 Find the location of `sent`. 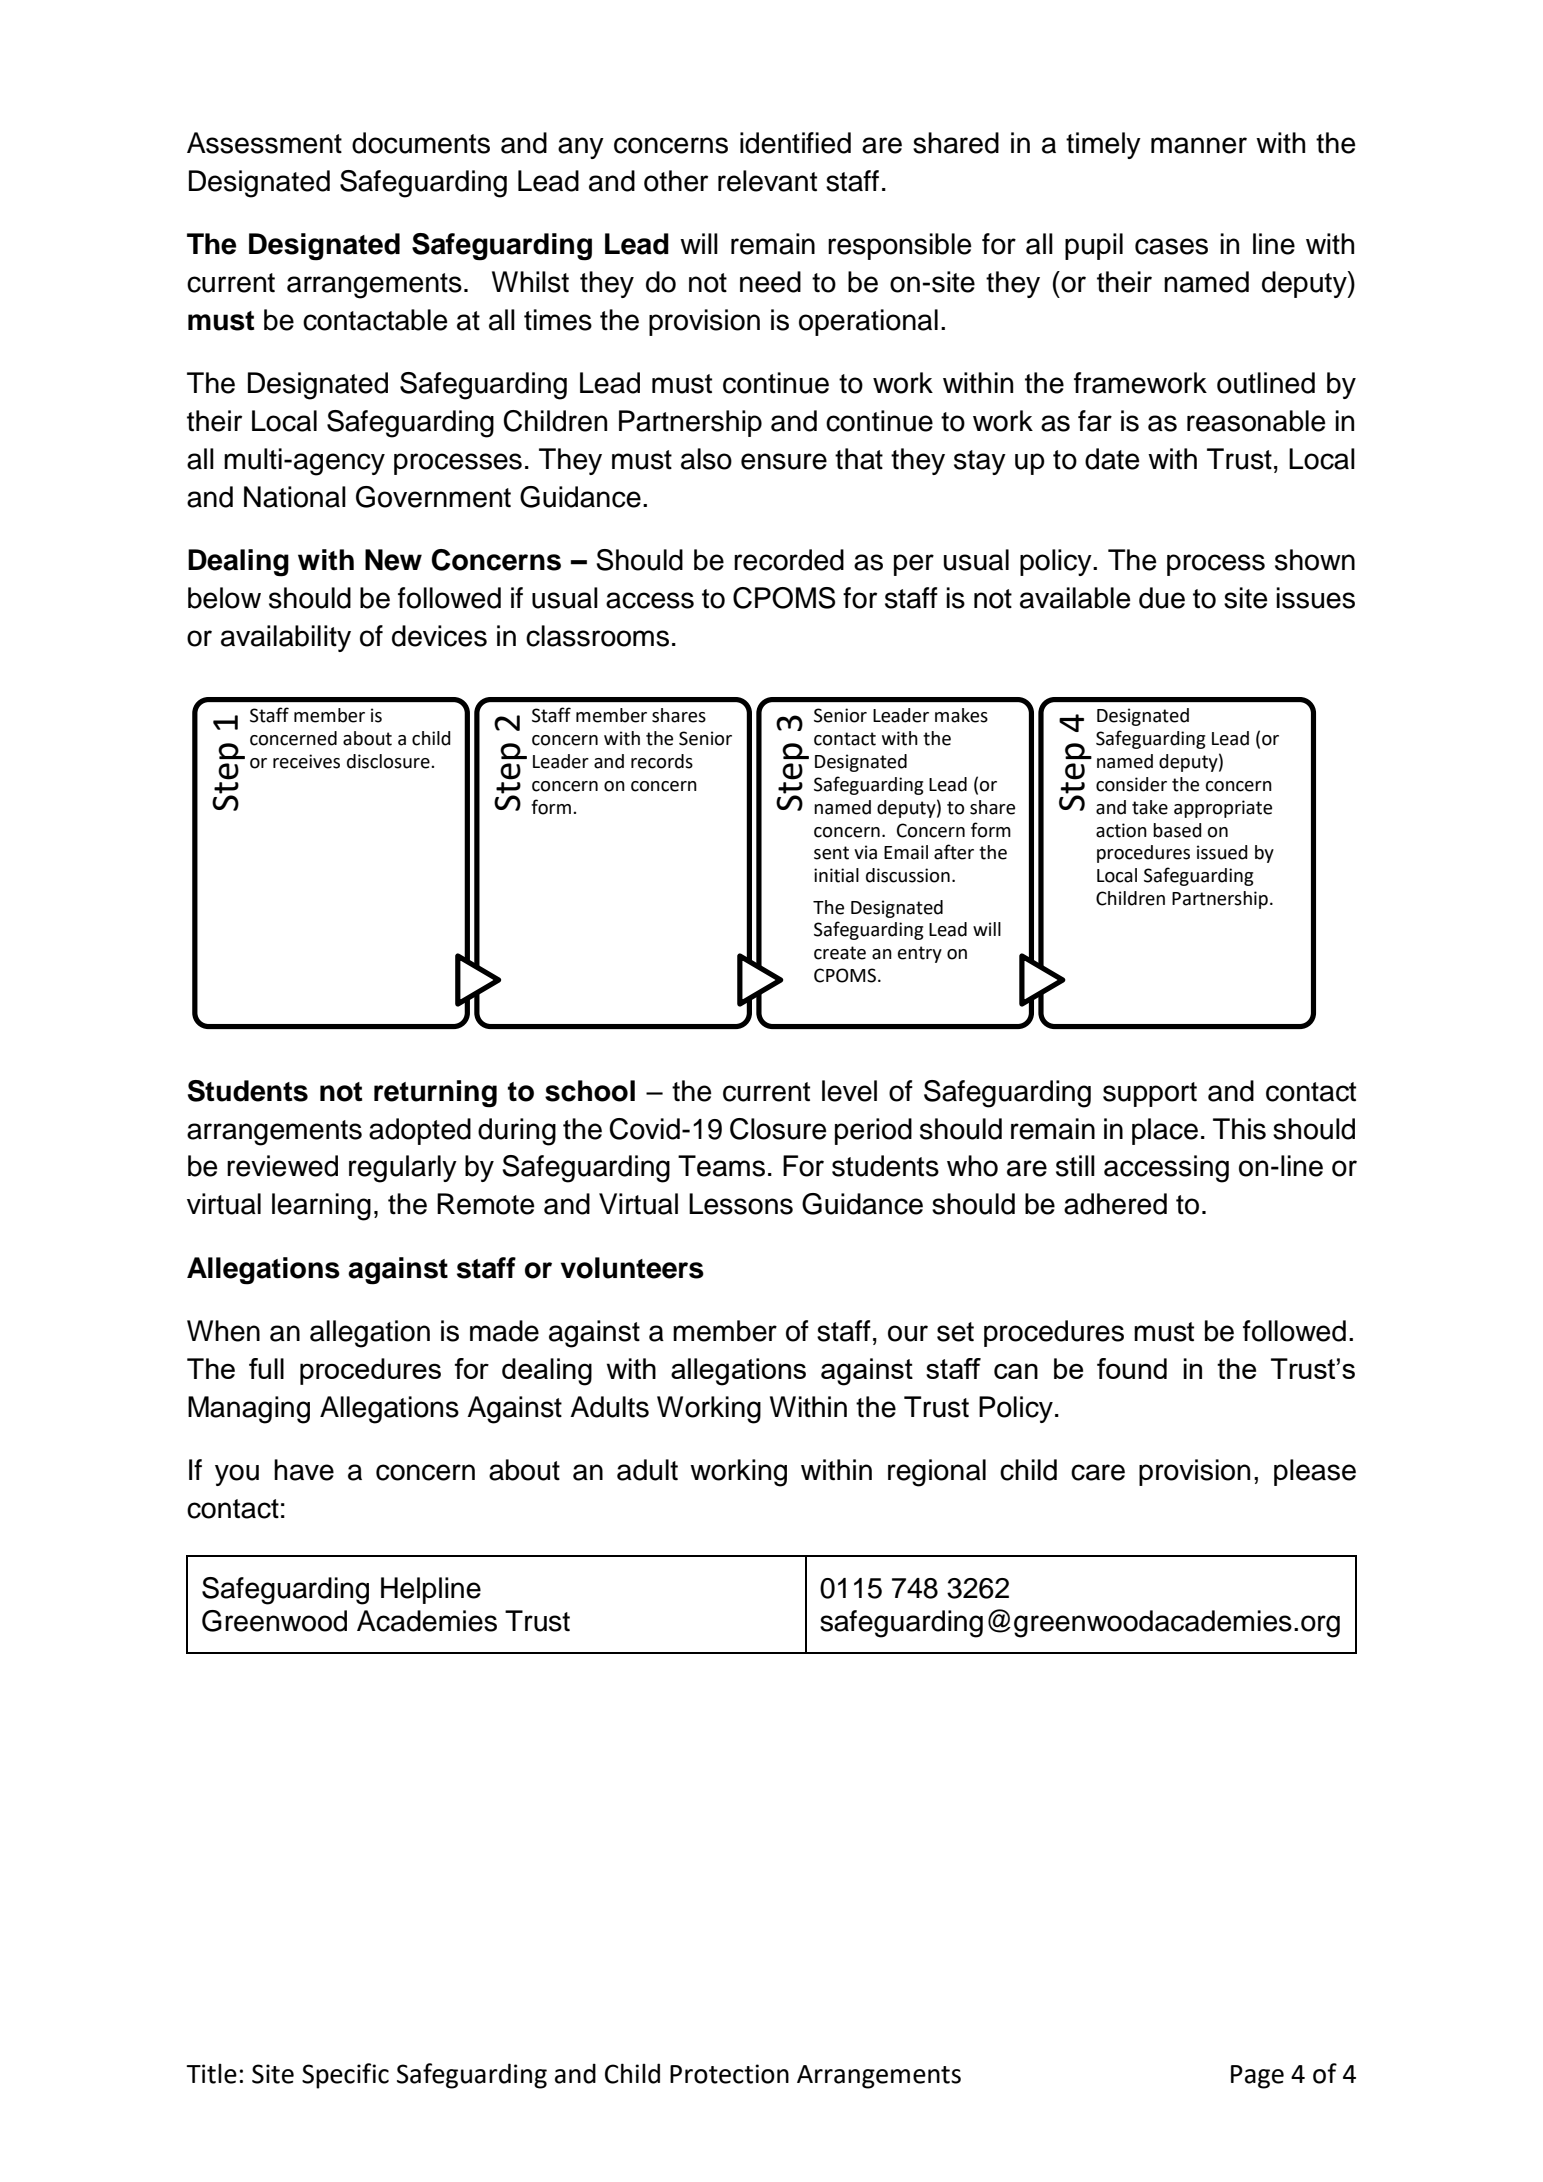

sent is located at coordinates (831, 853).
